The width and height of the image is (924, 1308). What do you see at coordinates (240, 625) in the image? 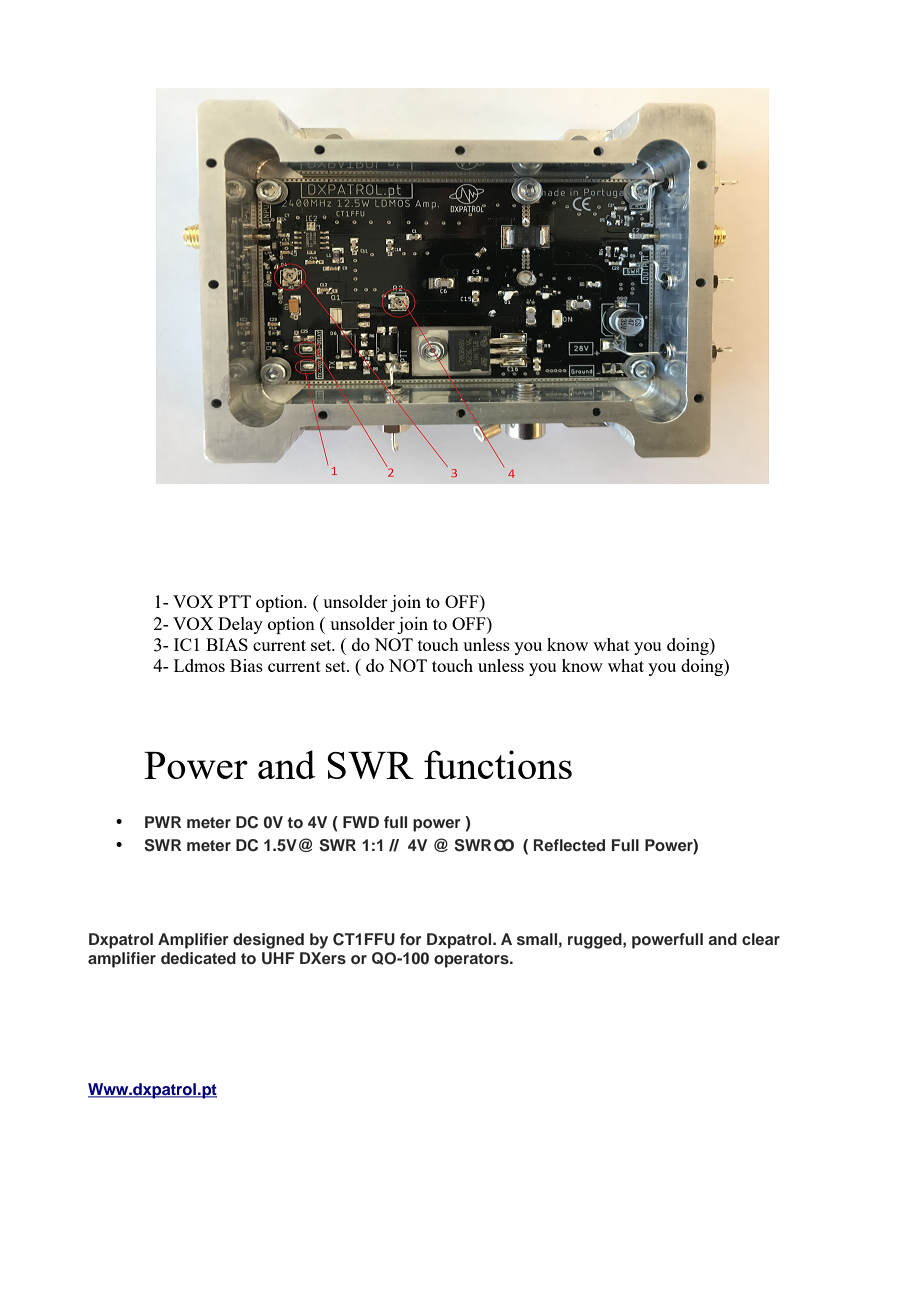
I see `Delay` at bounding box center [240, 625].
